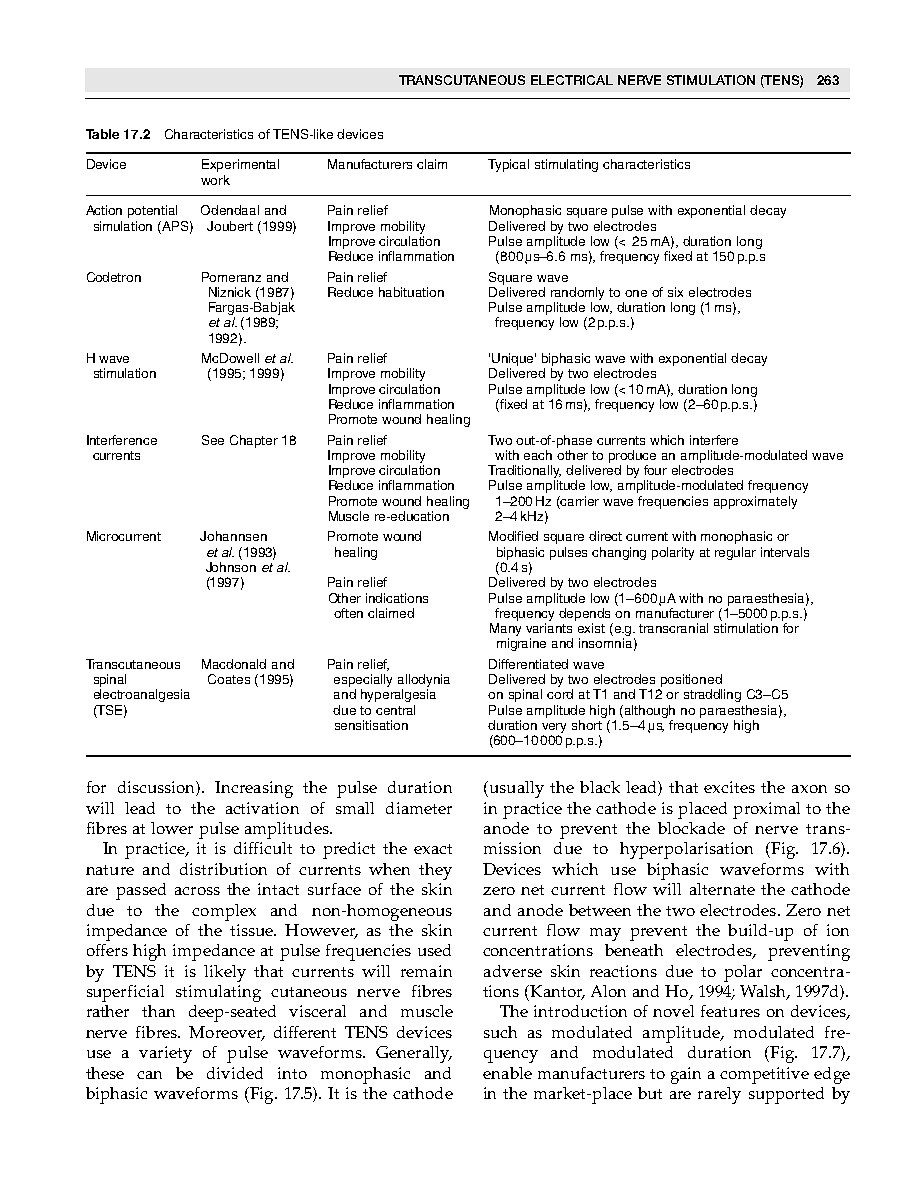 The image size is (919, 1195). I want to click on Typical, so click(508, 165).
